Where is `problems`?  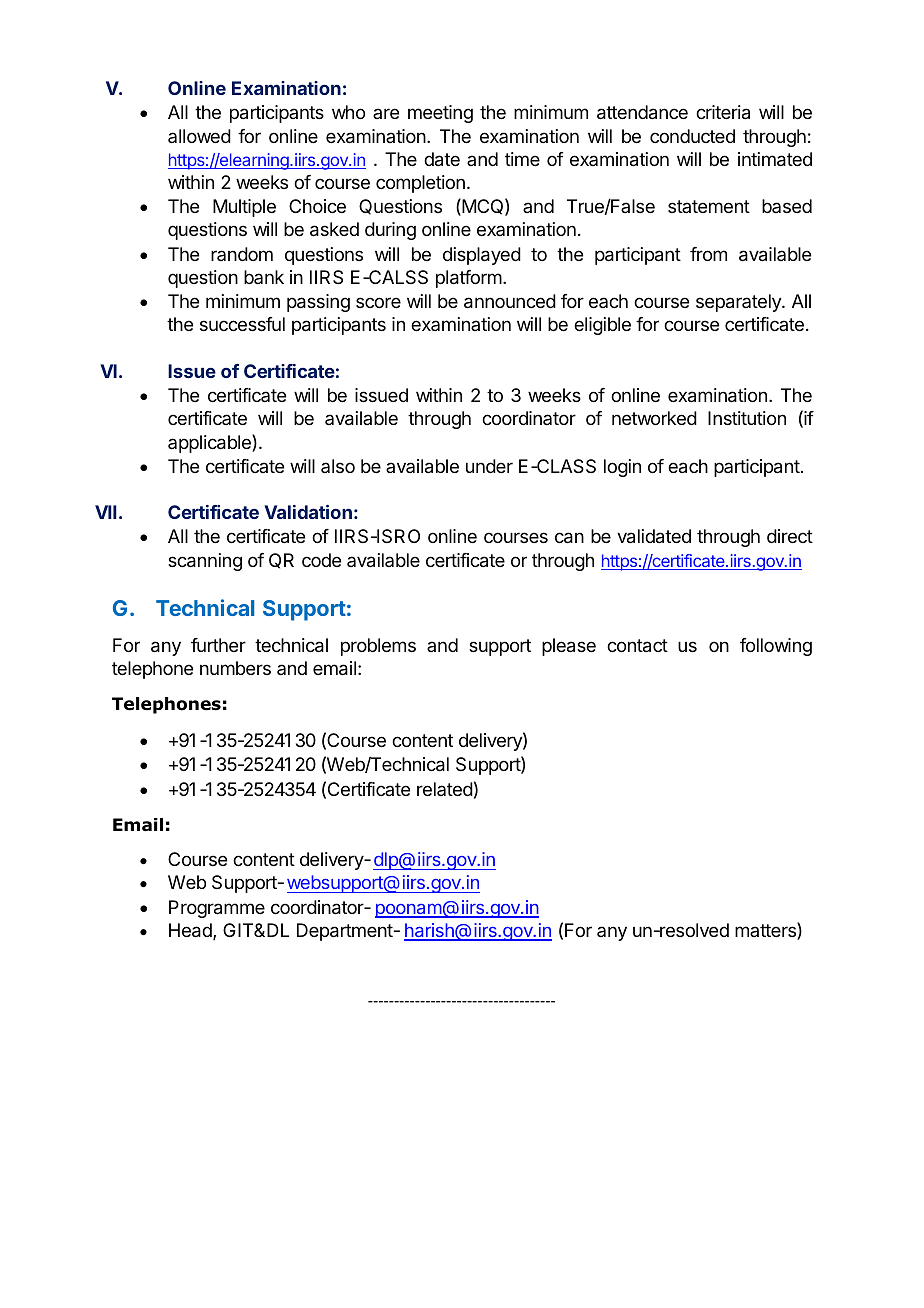 problems is located at coordinates (378, 647).
